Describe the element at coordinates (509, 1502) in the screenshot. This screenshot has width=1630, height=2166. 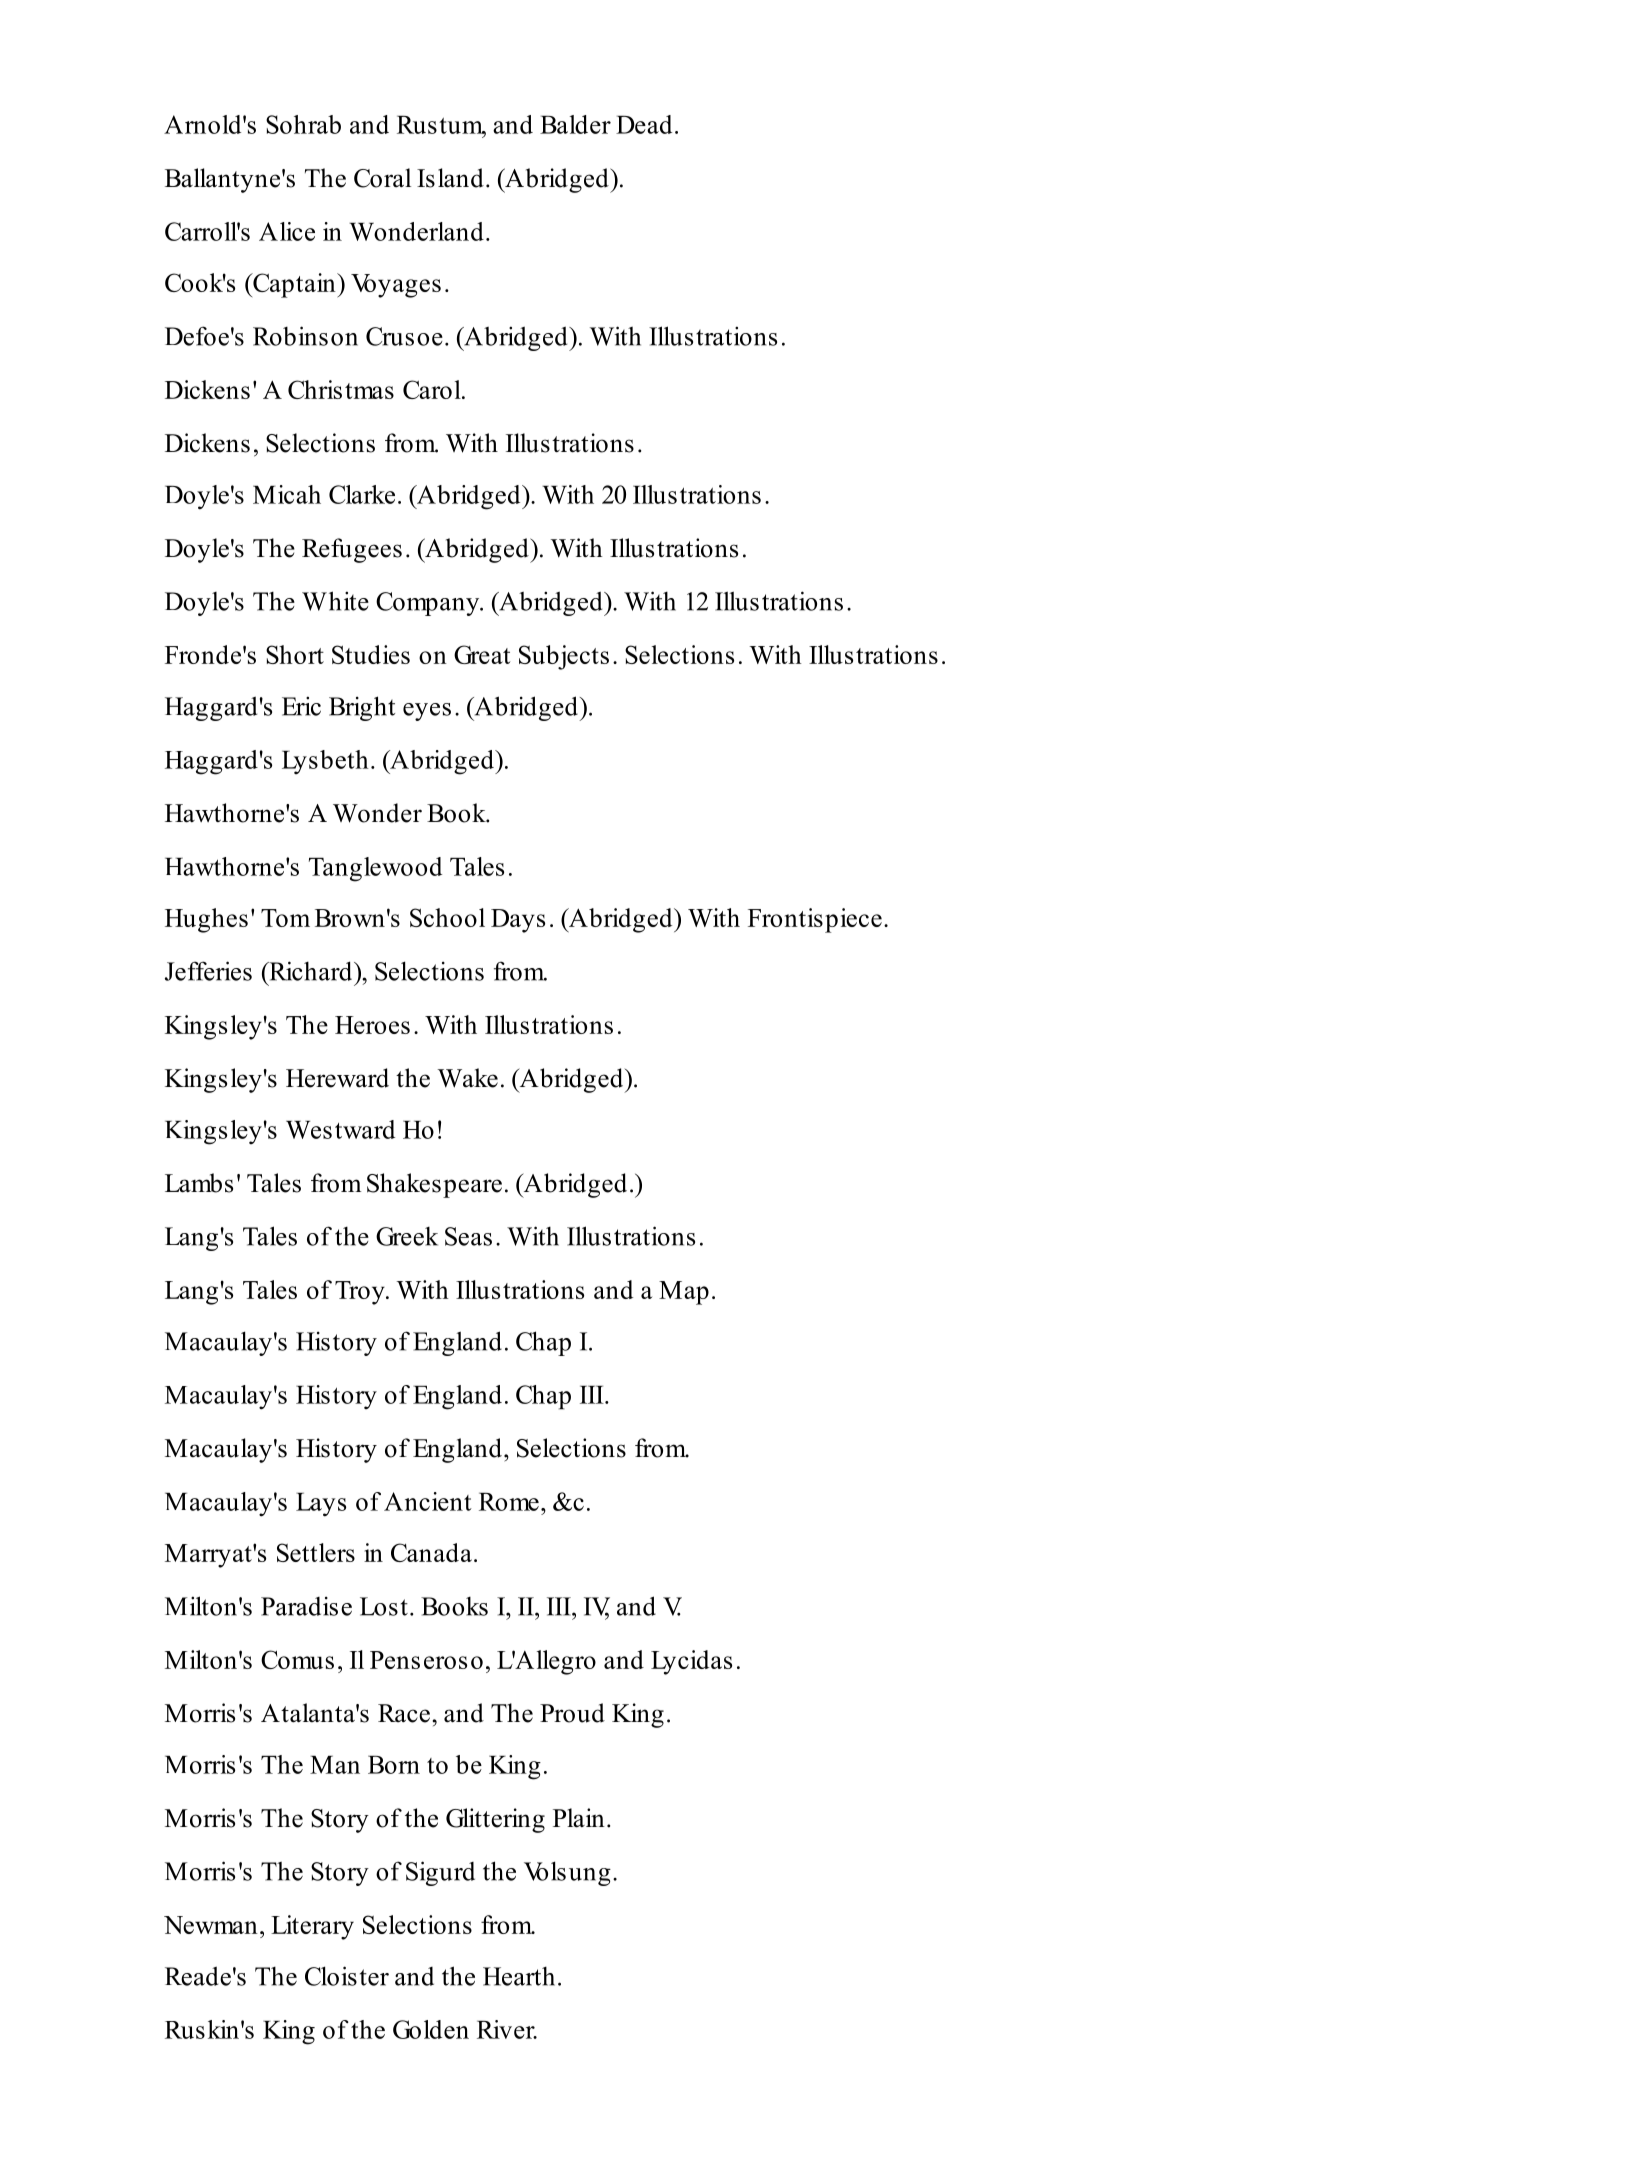
I see `Rome` at that location.
